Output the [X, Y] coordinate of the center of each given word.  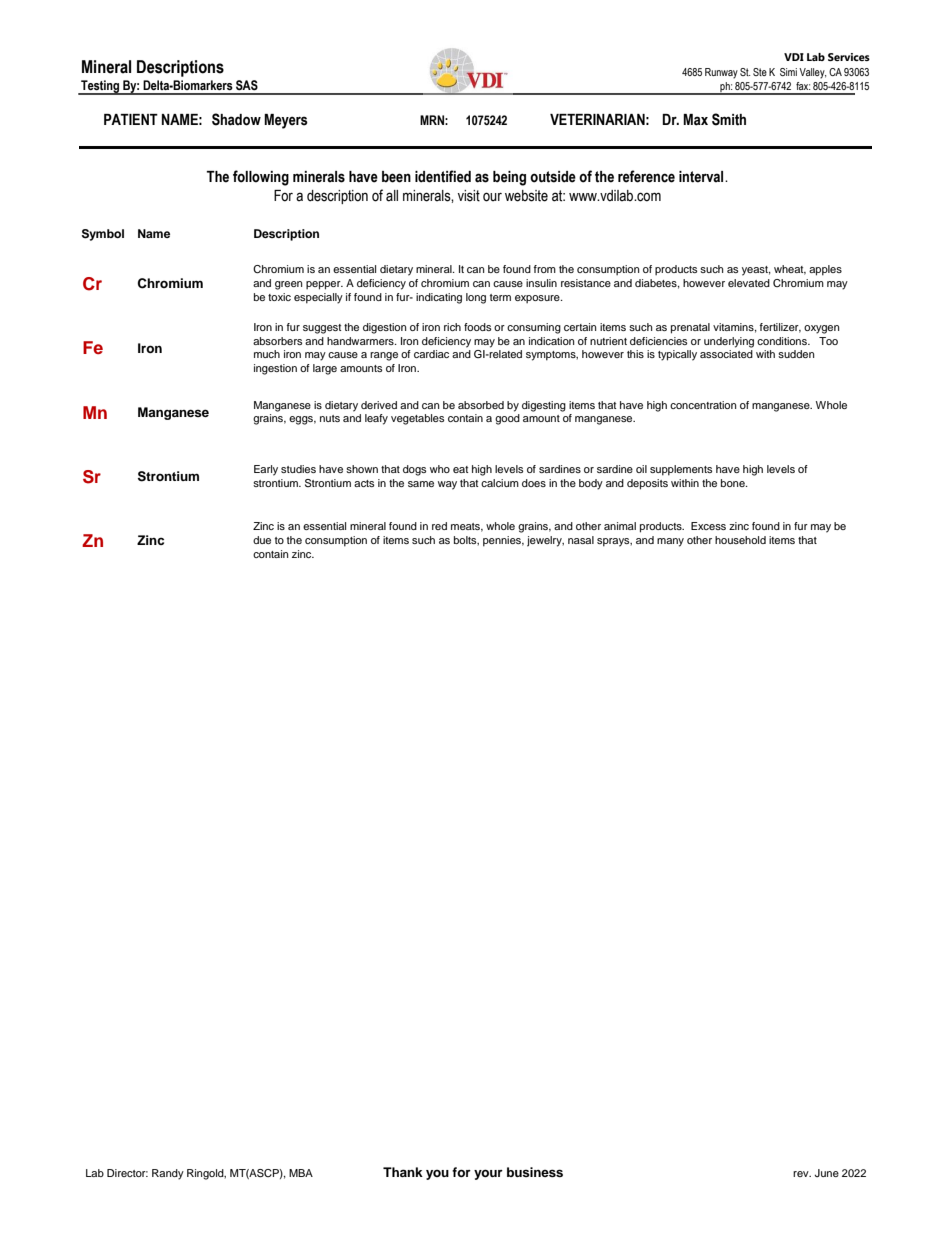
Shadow [236, 119]
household [740, 540]
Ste [760, 72]
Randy [168, 1174]
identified [443, 176]
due [262, 540]
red [439, 526]
